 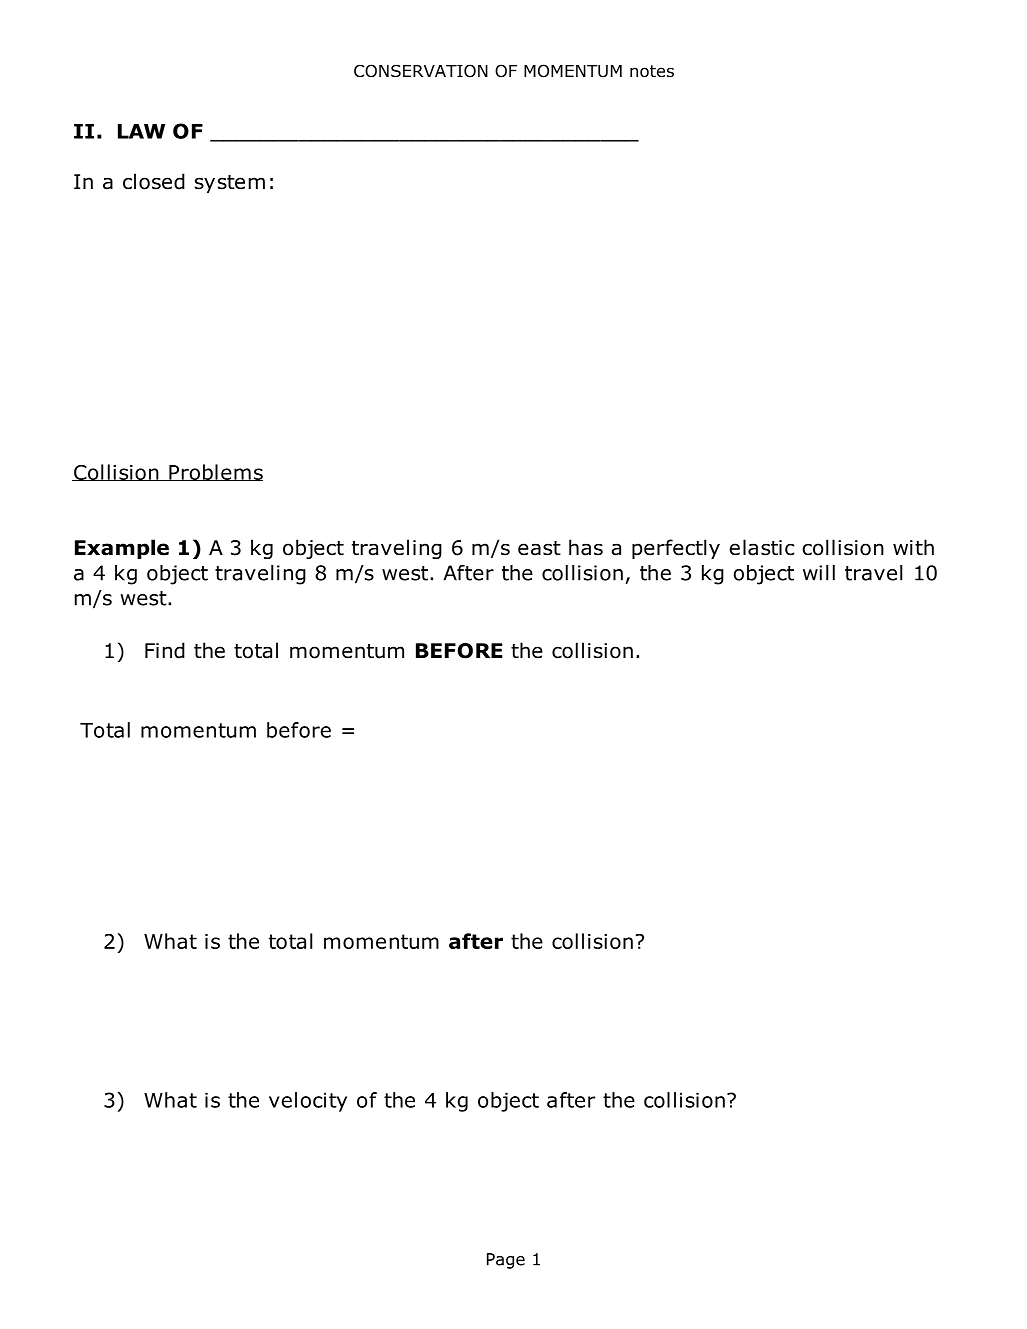 What do you see at coordinates (819, 573) in the screenshot?
I see `will` at bounding box center [819, 573].
